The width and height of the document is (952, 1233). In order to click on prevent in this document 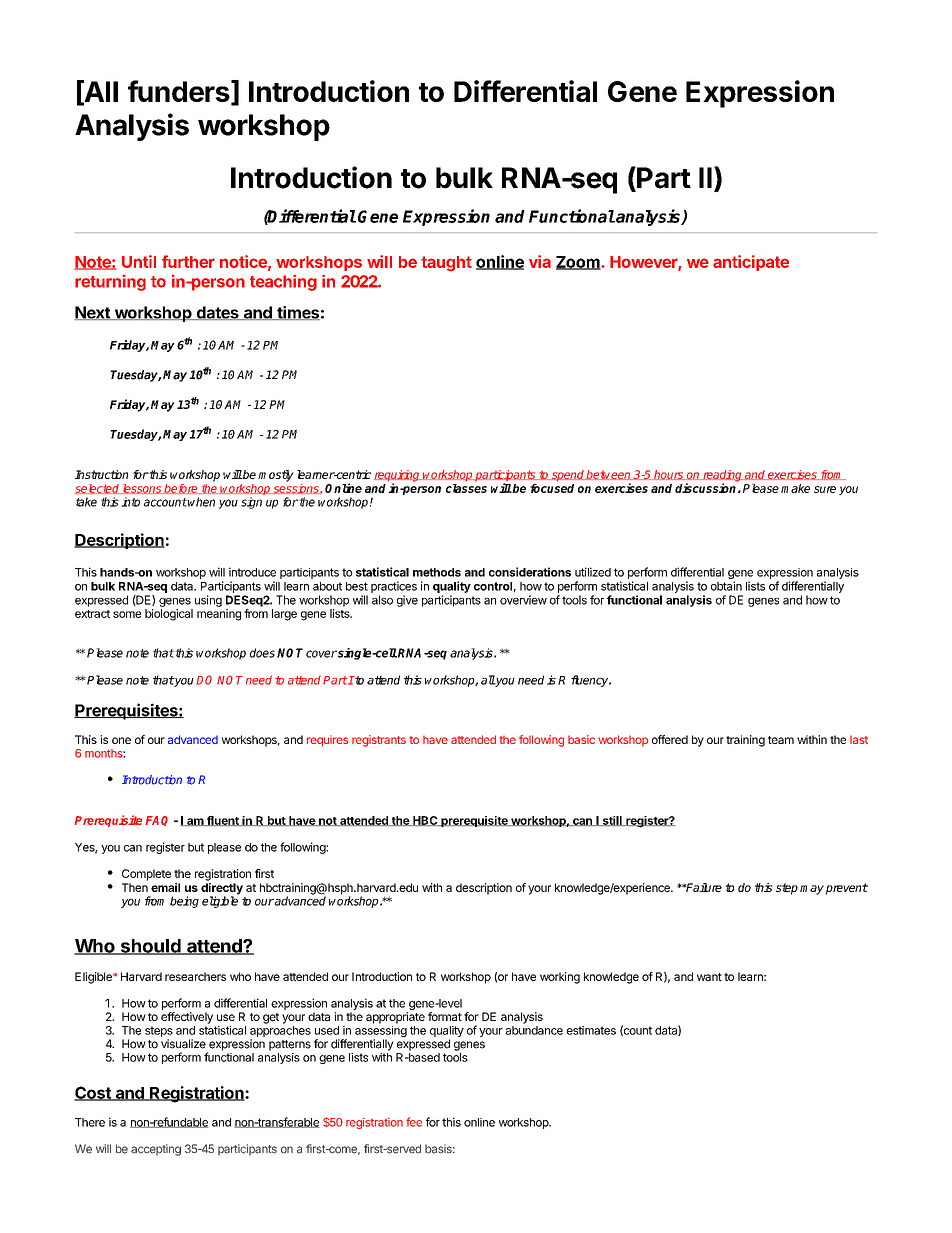, I will do `click(847, 889)`.
